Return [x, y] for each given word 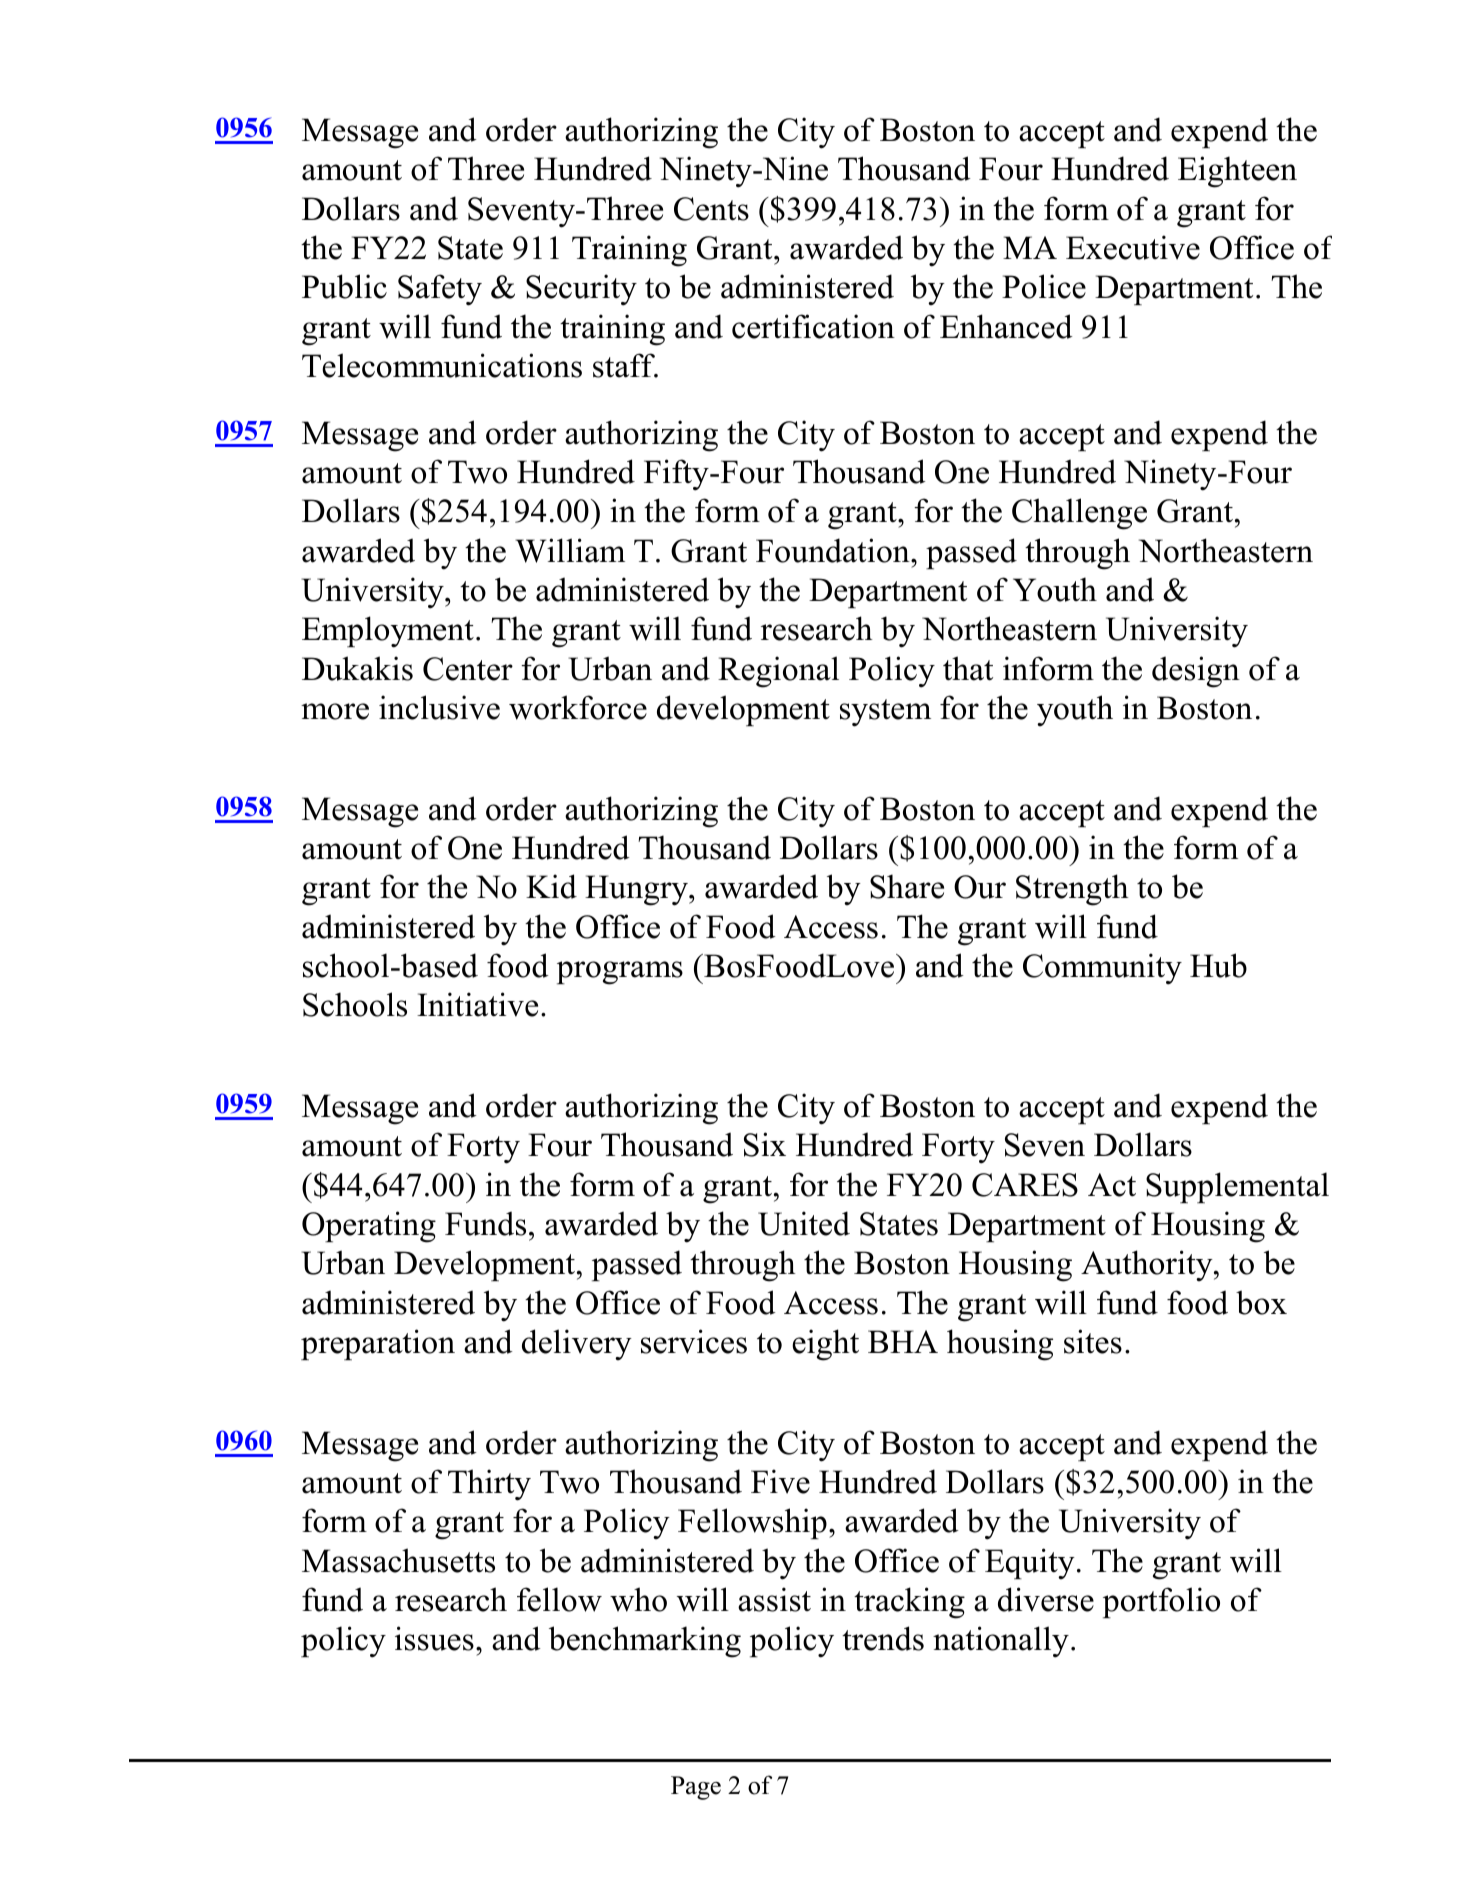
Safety [440, 290]
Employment [388, 632]
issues [434, 1638]
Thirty [489, 1485]
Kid [551, 886]
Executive [1133, 247]
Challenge [1079, 514]
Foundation [834, 550]
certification [813, 326]
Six [765, 1144]
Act [1112, 1185]
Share [907, 886]
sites [1093, 1341]
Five [780, 1481]
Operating [369, 1227]
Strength [1072, 890]
